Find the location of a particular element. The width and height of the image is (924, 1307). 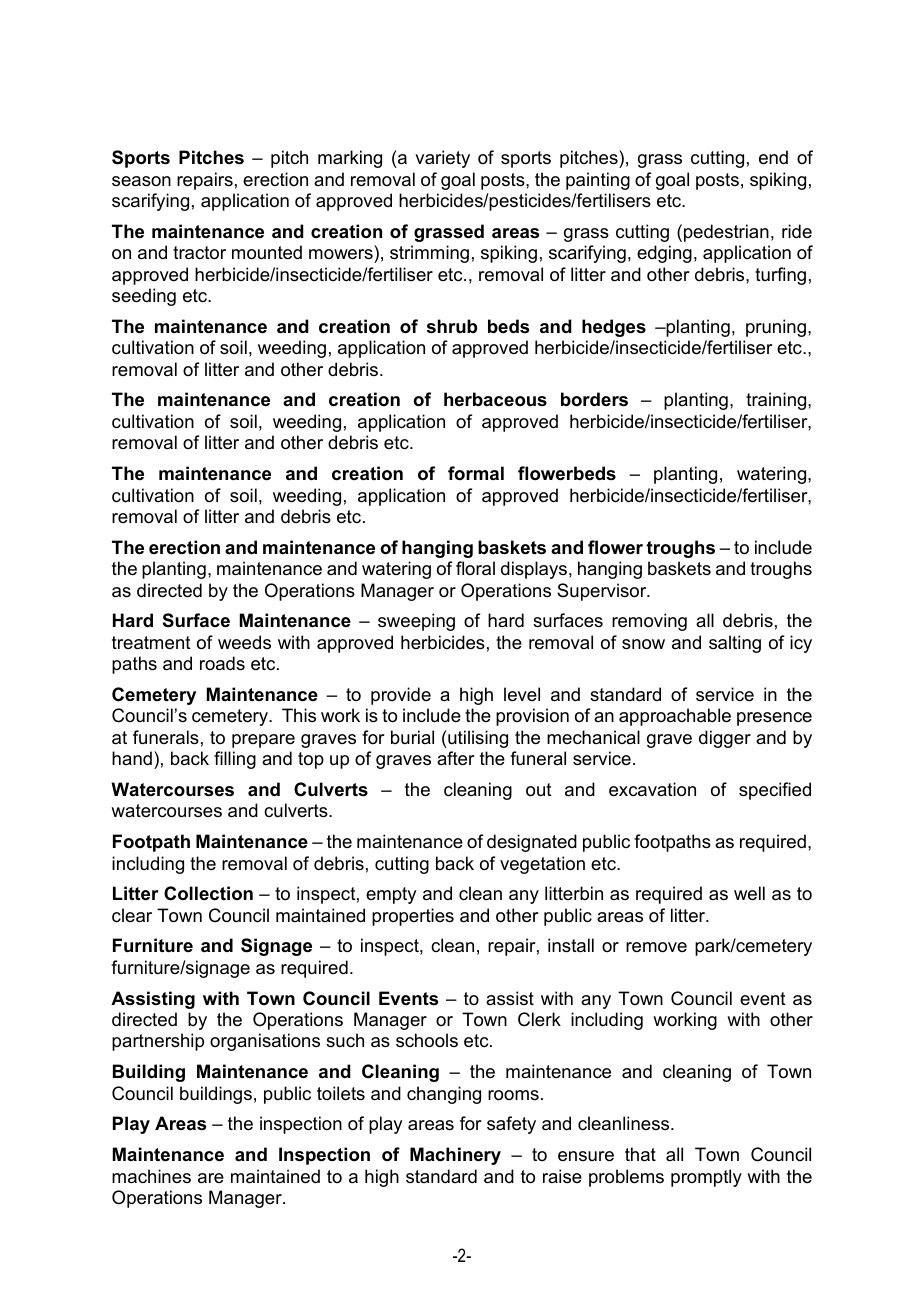

herbaceous is located at coordinates (495, 399).
